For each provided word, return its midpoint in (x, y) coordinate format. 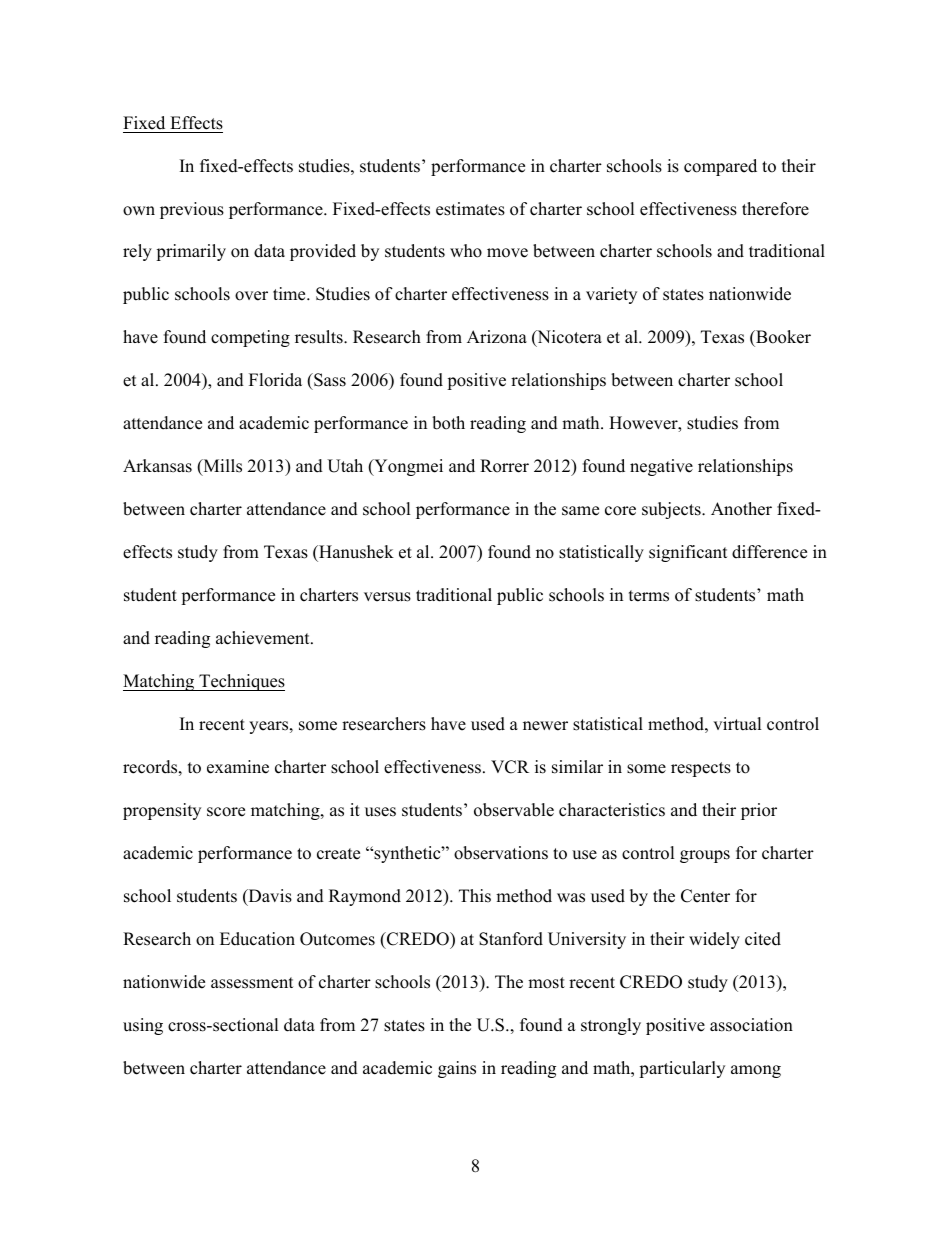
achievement (264, 638)
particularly (682, 1069)
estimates (470, 209)
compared (720, 167)
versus (387, 597)
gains (457, 1069)
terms (649, 596)
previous (192, 210)
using (143, 1026)
